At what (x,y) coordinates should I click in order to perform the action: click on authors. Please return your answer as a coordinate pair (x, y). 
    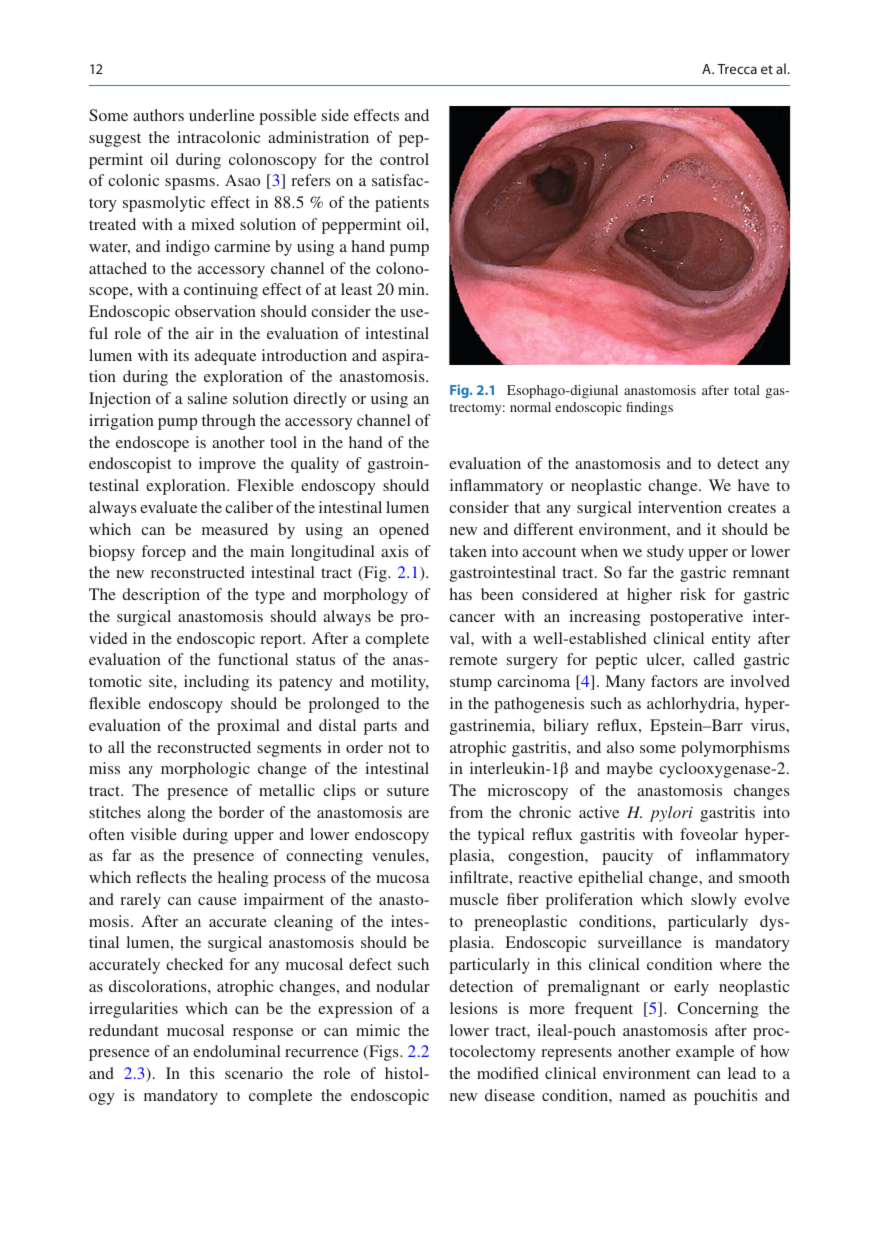
    Looking at the image, I should click on (158, 115).
